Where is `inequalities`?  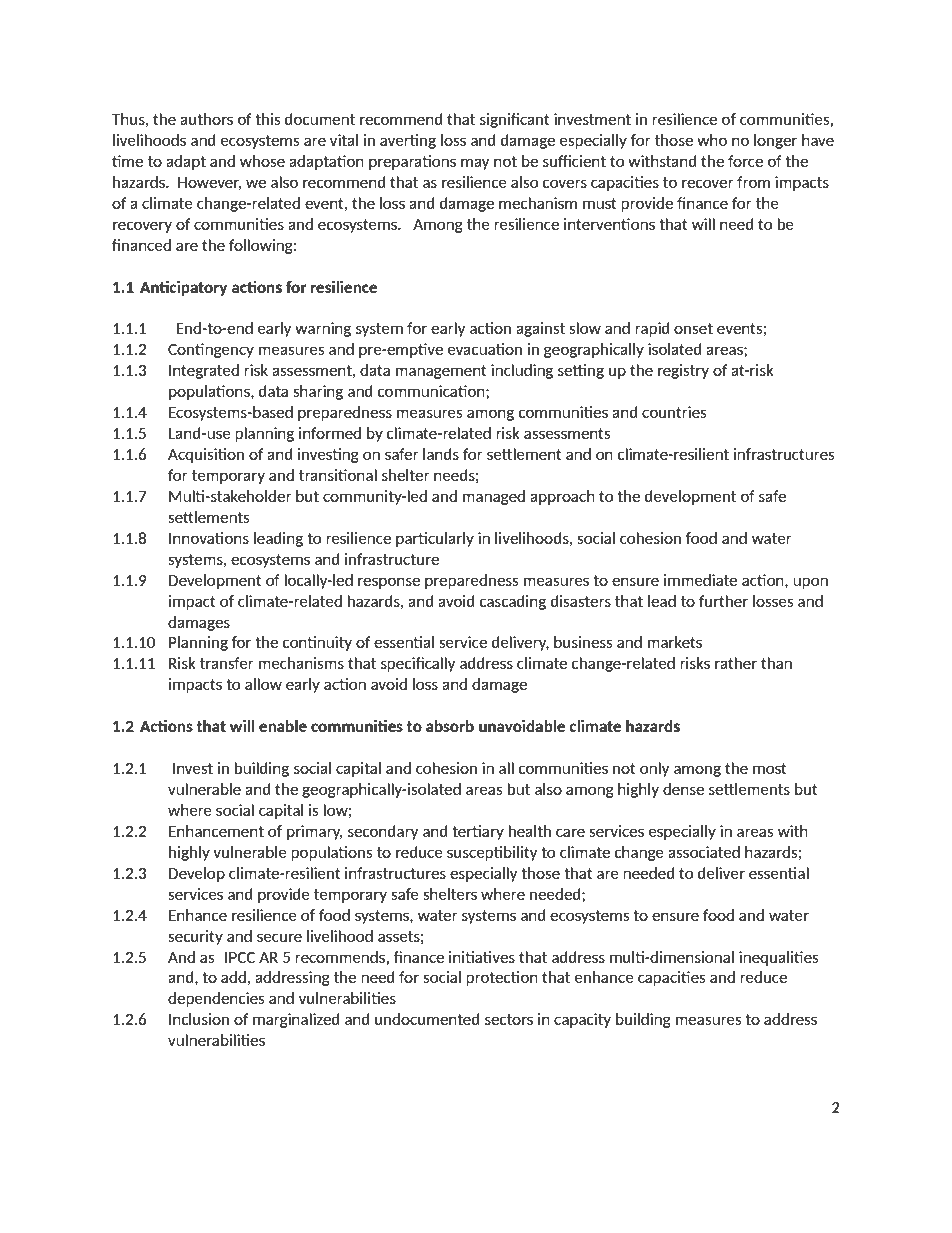 inequalities is located at coordinates (779, 958).
